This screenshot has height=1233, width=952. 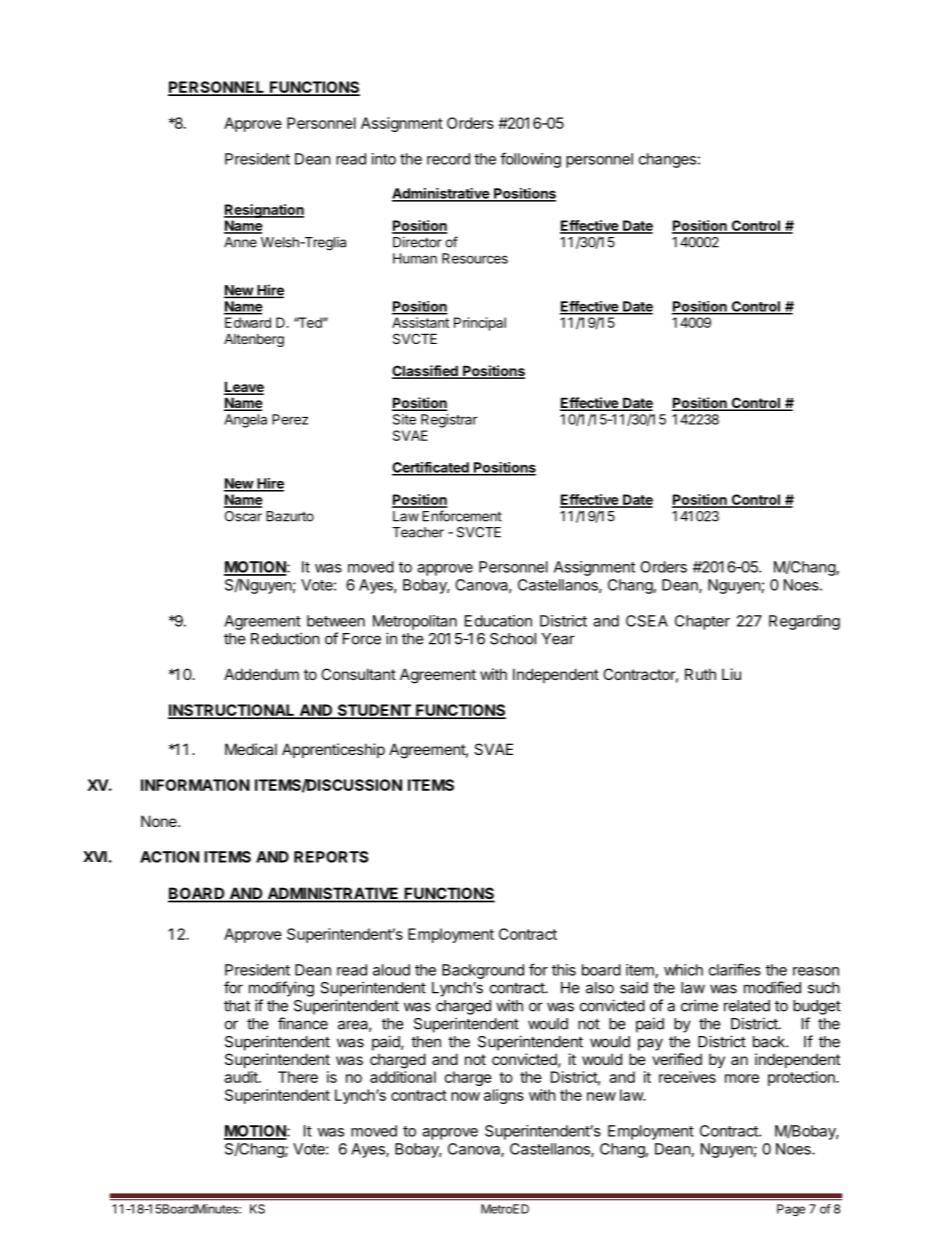 I want to click on Resignation, so click(x=264, y=211).
